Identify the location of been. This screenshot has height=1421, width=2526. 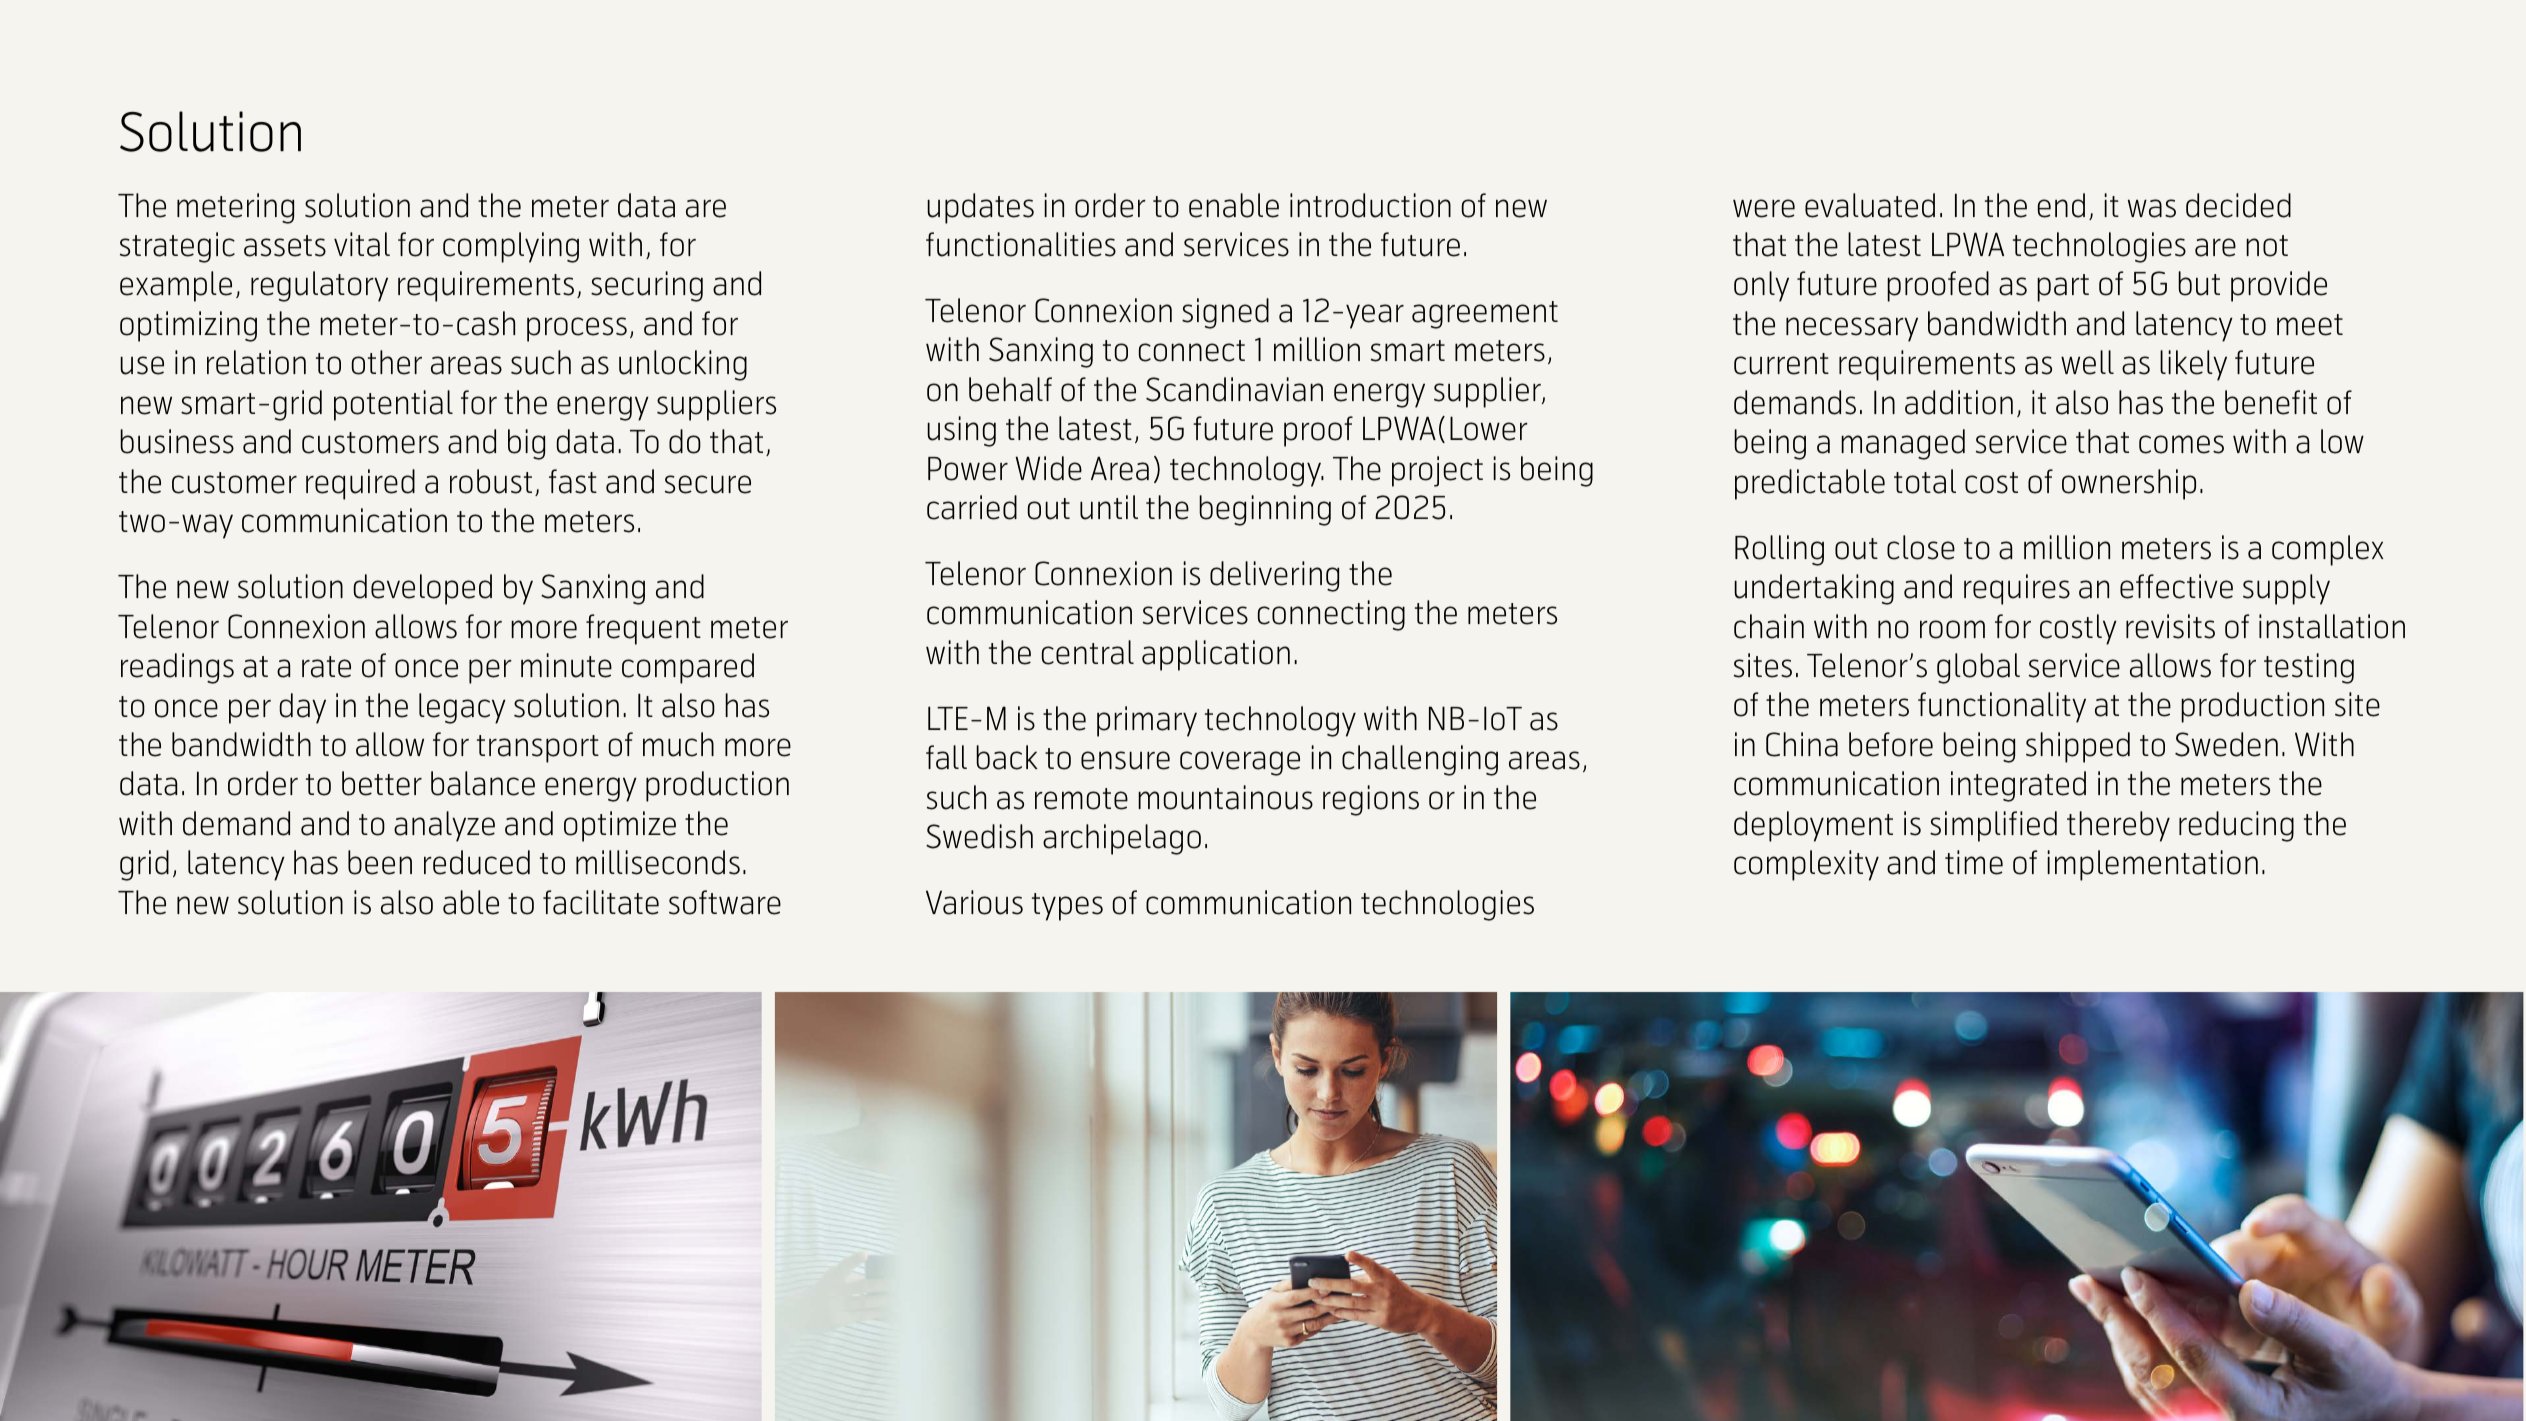
(380, 862).
